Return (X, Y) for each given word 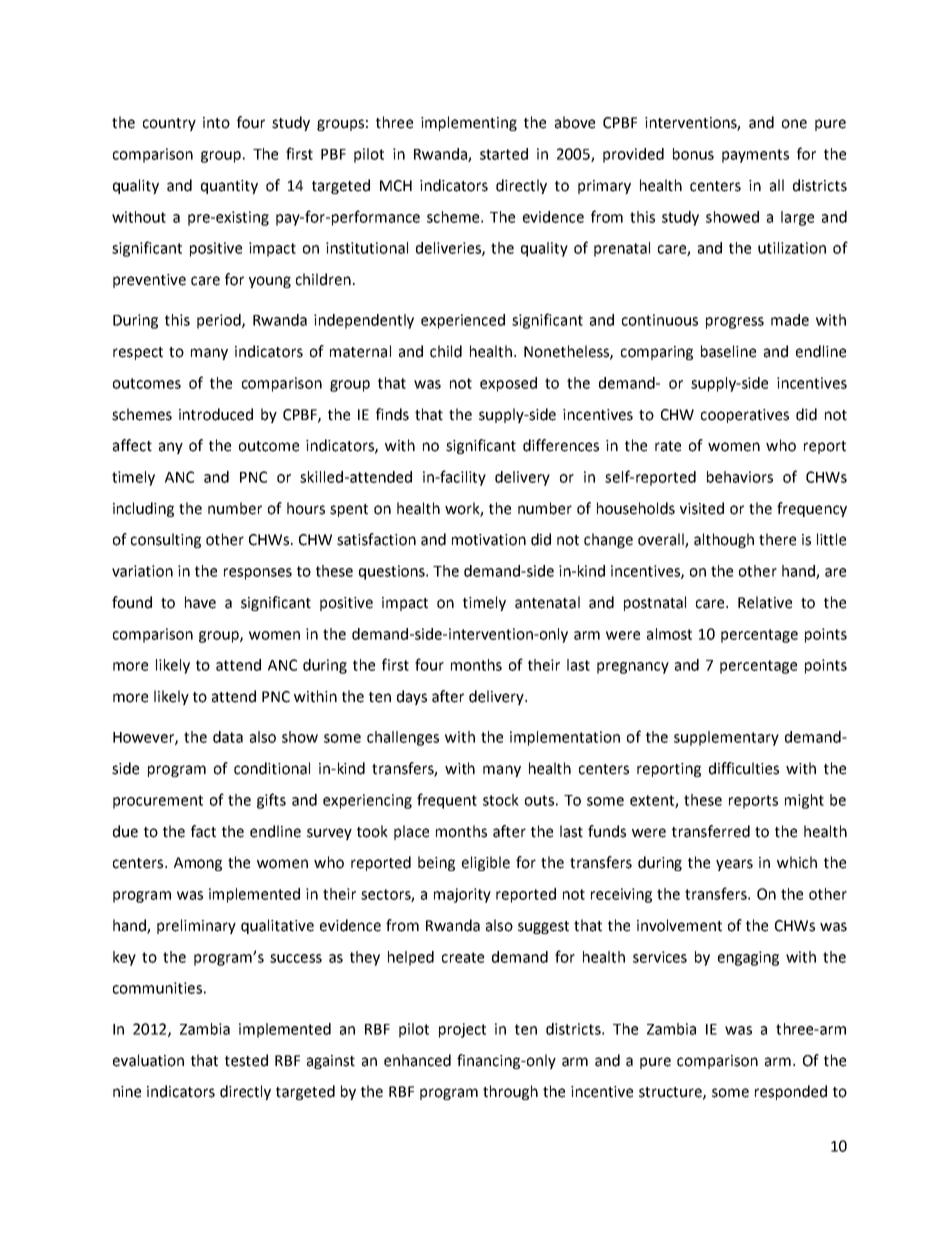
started (504, 154)
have (200, 602)
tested (246, 1060)
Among (198, 864)
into (216, 123)
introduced (216, 414)
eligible (486, 863)
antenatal (547, 602)
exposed (508, 384)
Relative (765, 602)
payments (755, 156)
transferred (711, 831)
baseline (728, 351)
